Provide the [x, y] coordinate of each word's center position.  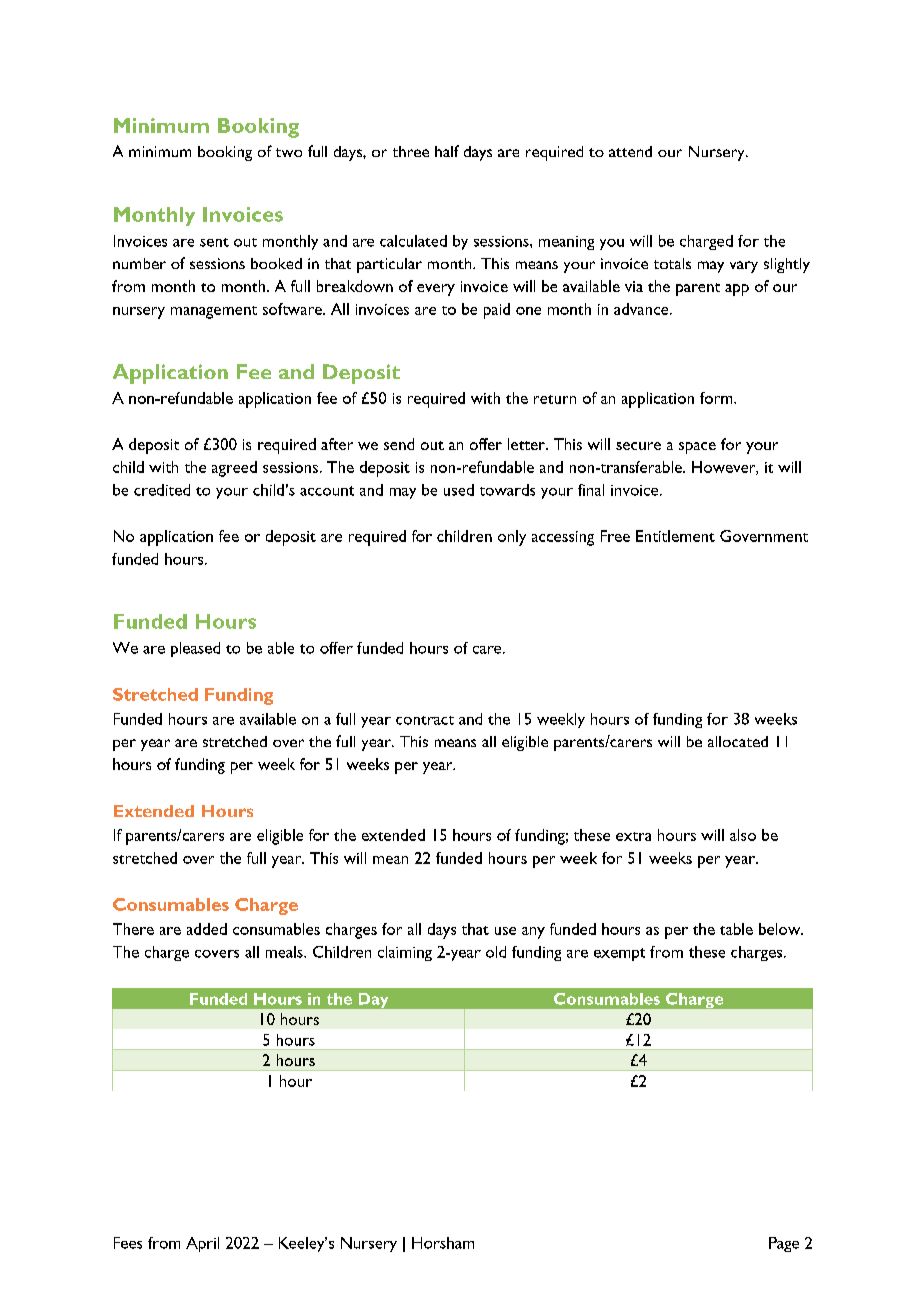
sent [214, 242]
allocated [738, 741]
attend [630, 151]
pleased [195, 649]
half [447, 151]
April [202, 1244]
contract [425, 720]
